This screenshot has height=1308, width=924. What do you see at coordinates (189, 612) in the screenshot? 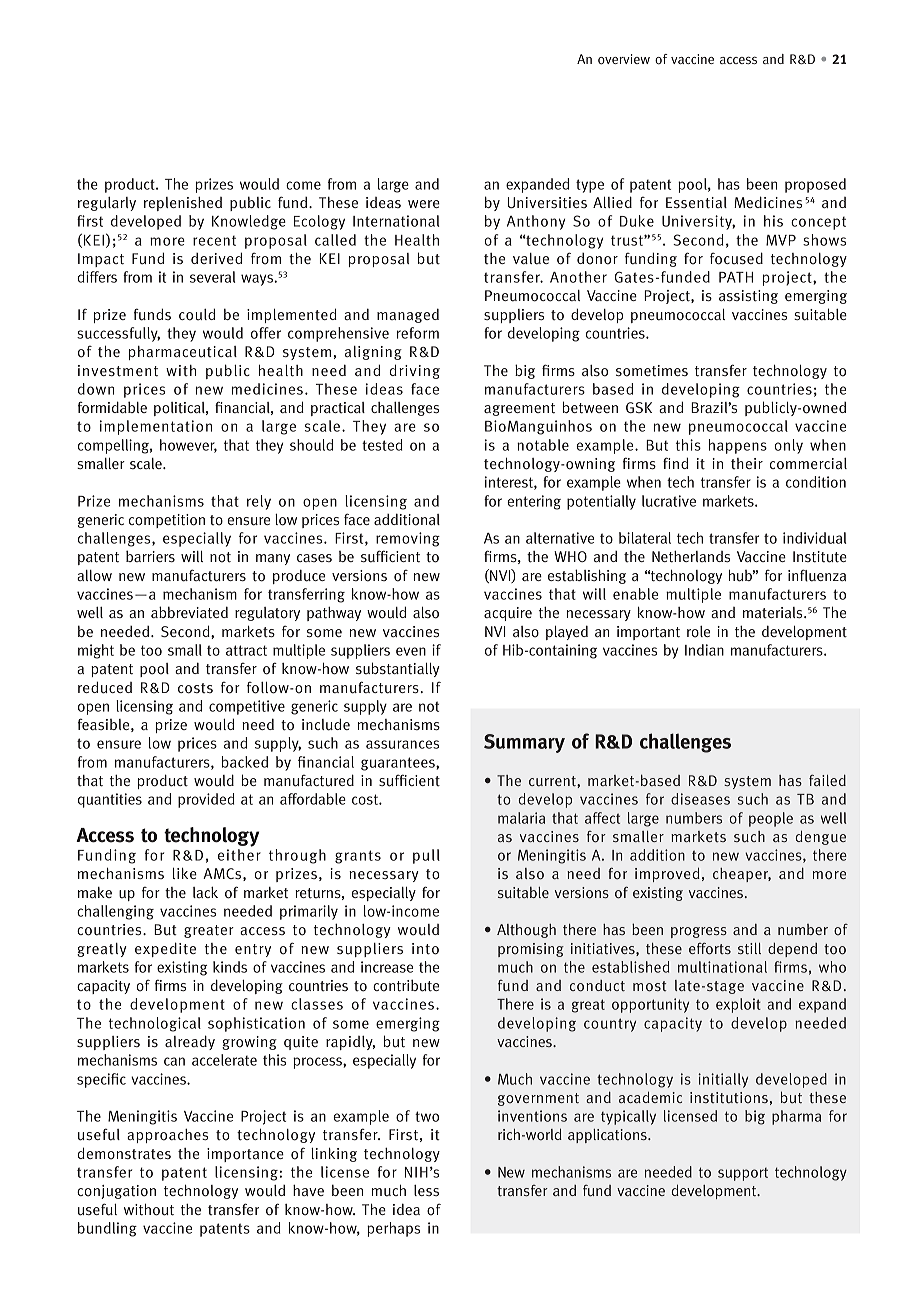
I see `abbreviated` at bounding box center [189, 612].
